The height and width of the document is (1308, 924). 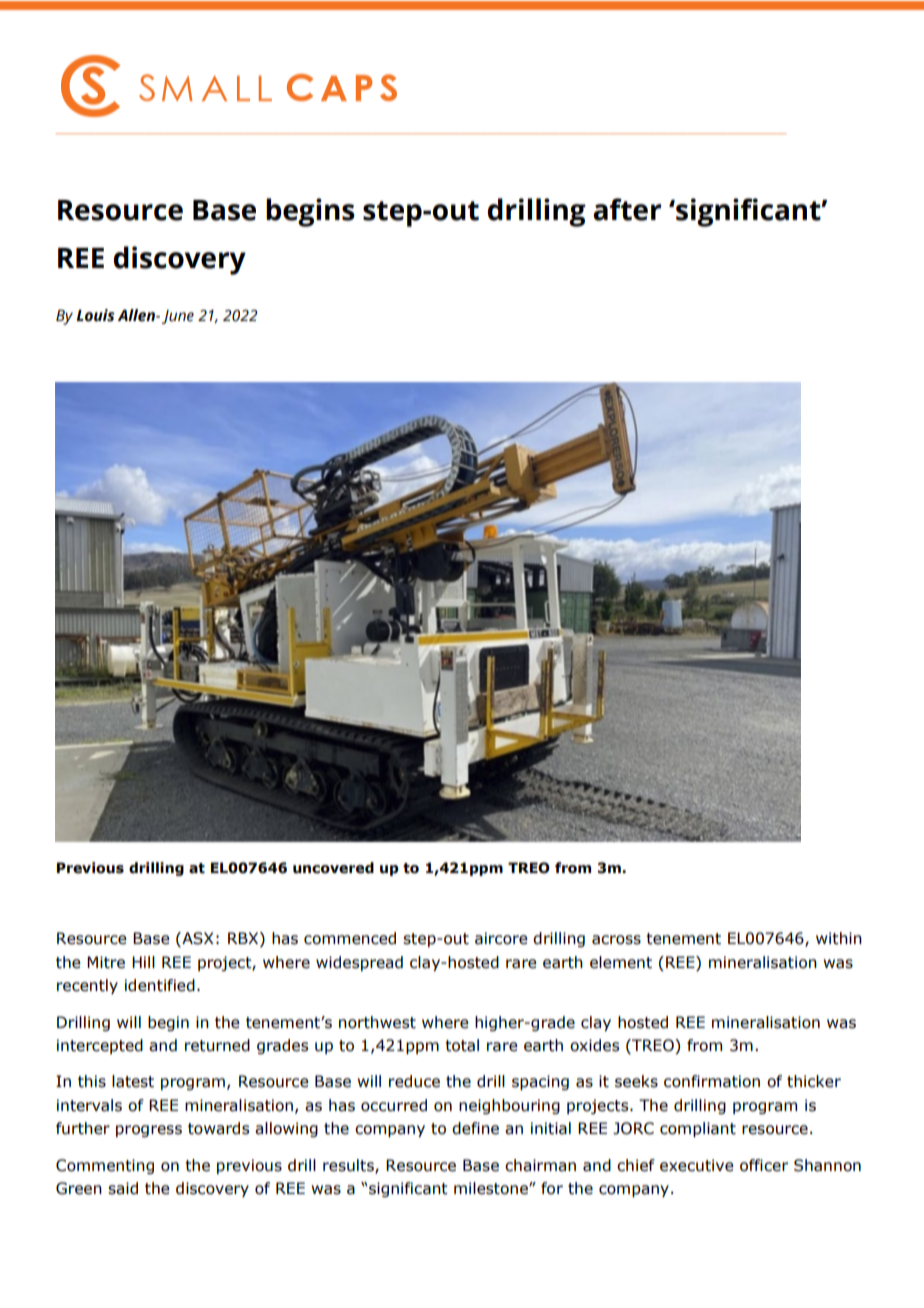 What do you see at coordinates (350, 938) in the document?
I see `commenced` at bounding box center [350, 938].
